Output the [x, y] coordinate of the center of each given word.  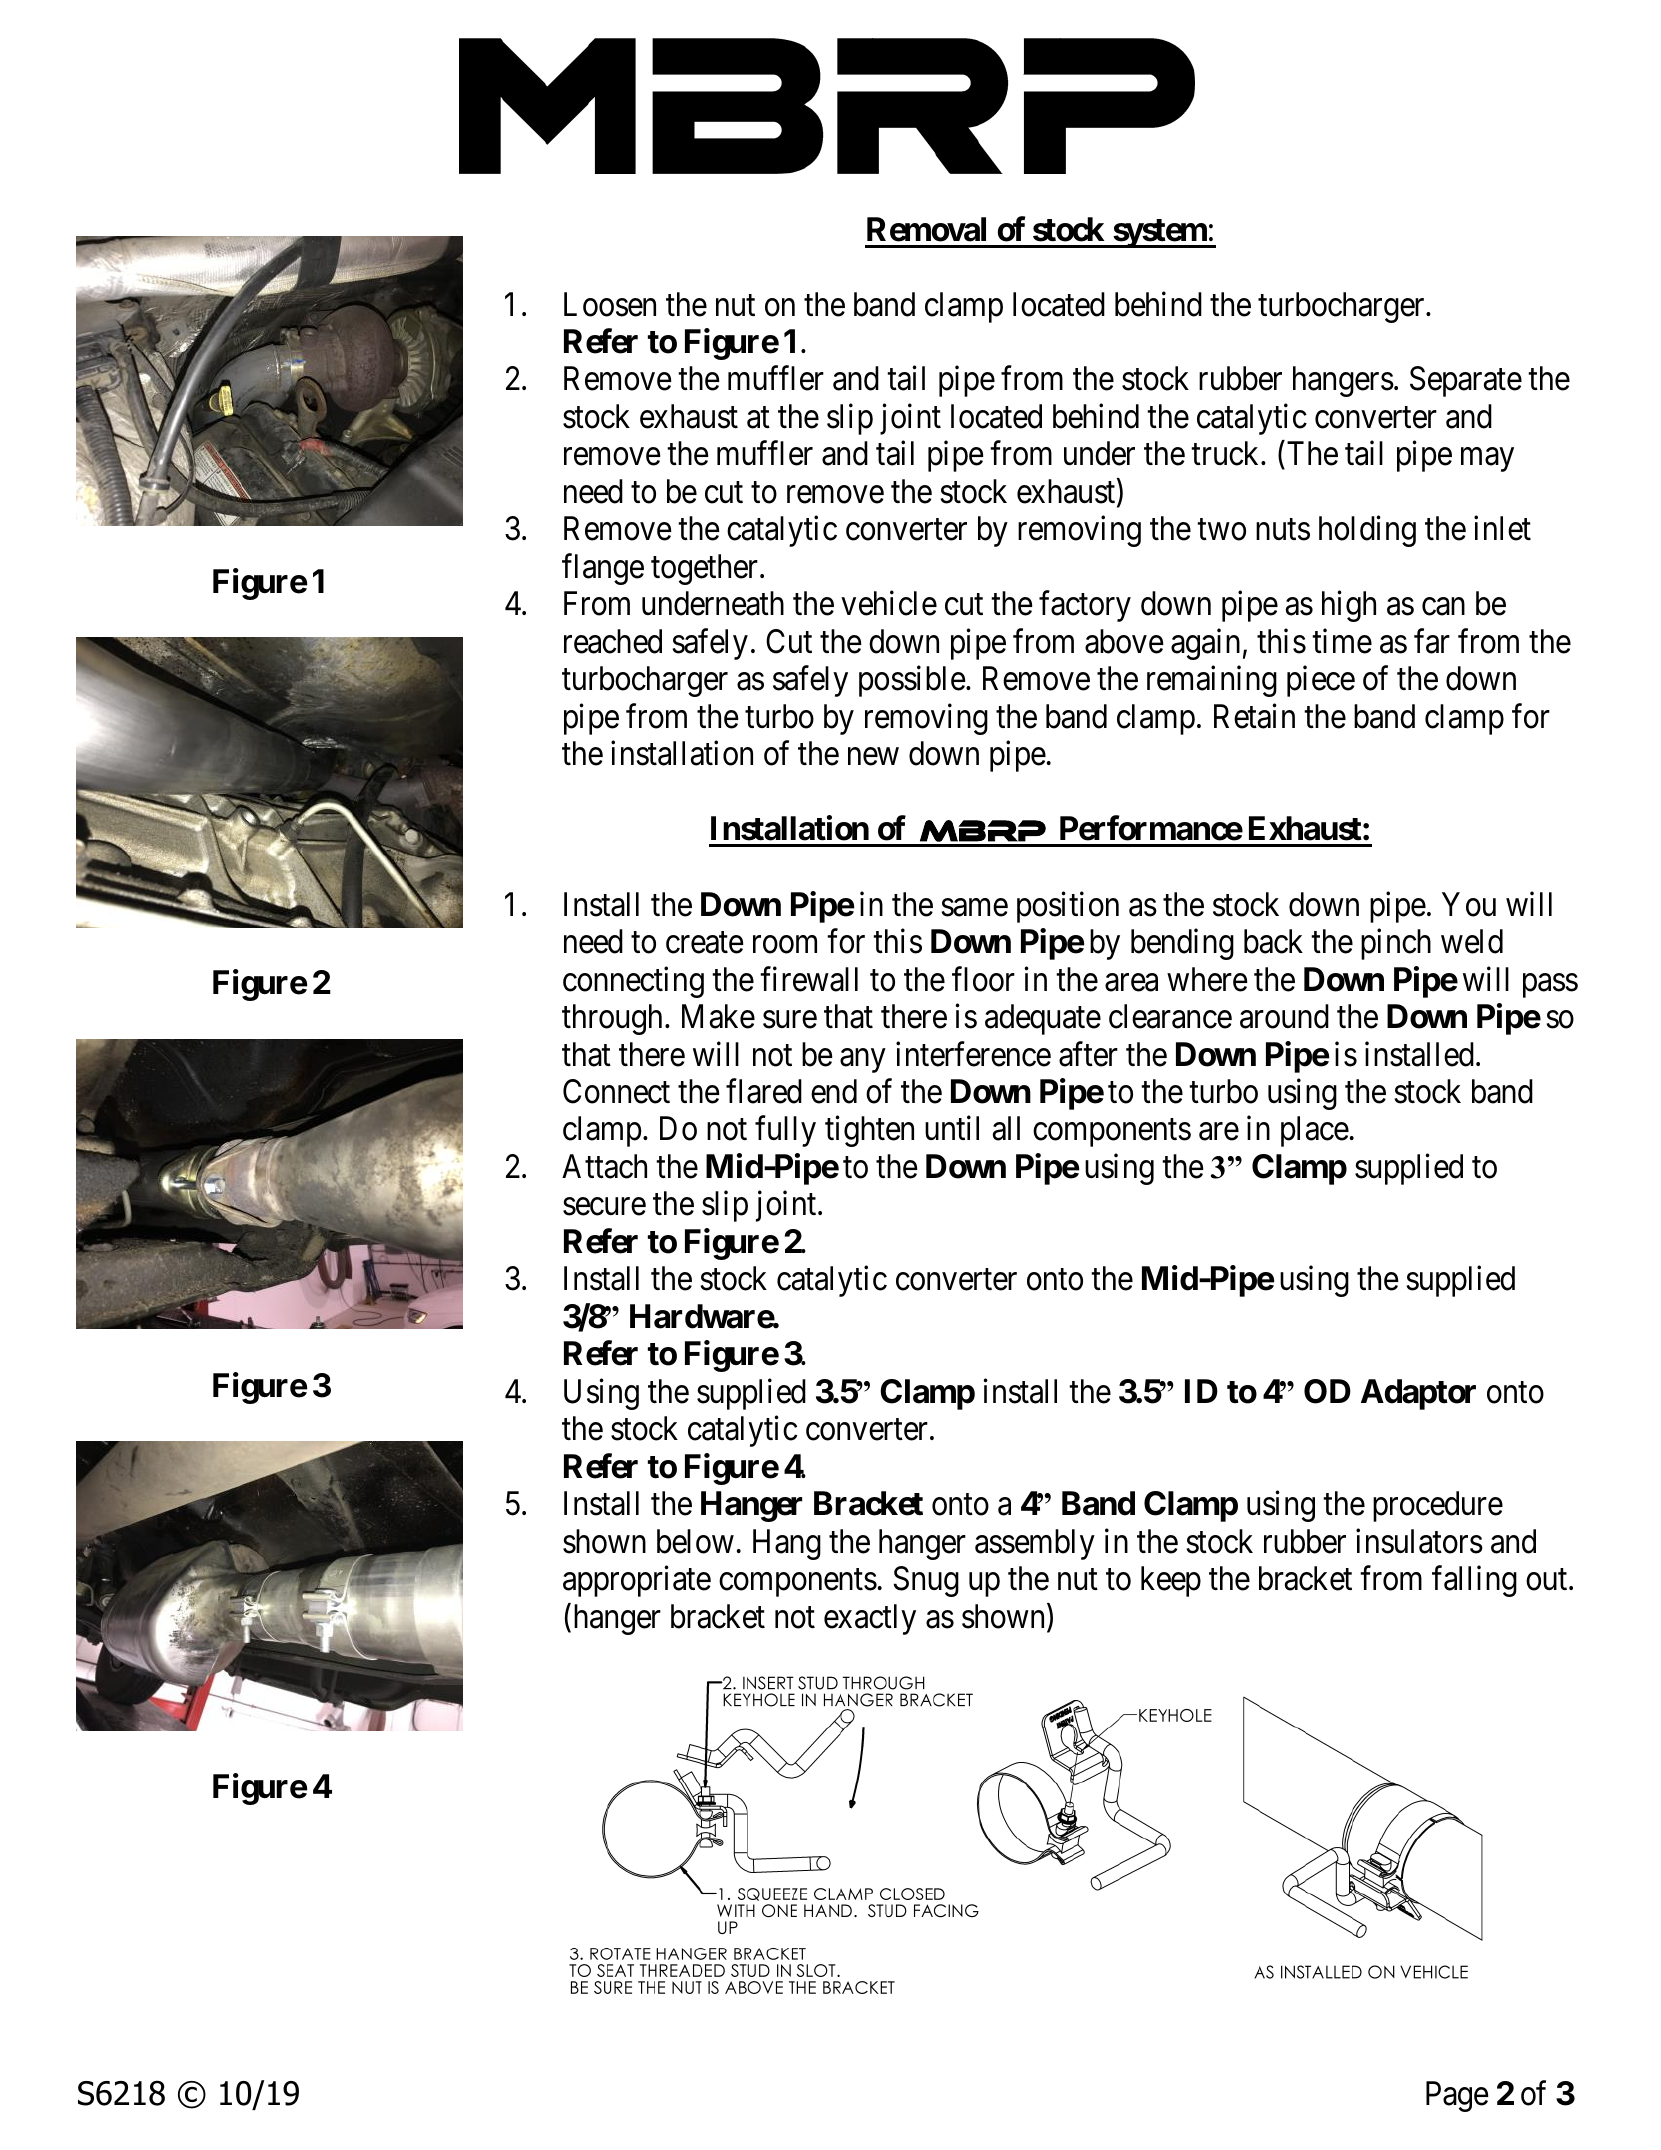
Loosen [610, 304]
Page [1457, 2097]
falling [1474, 1581]
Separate [1466, 381]
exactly [870, 1619]
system [1159, 233]
